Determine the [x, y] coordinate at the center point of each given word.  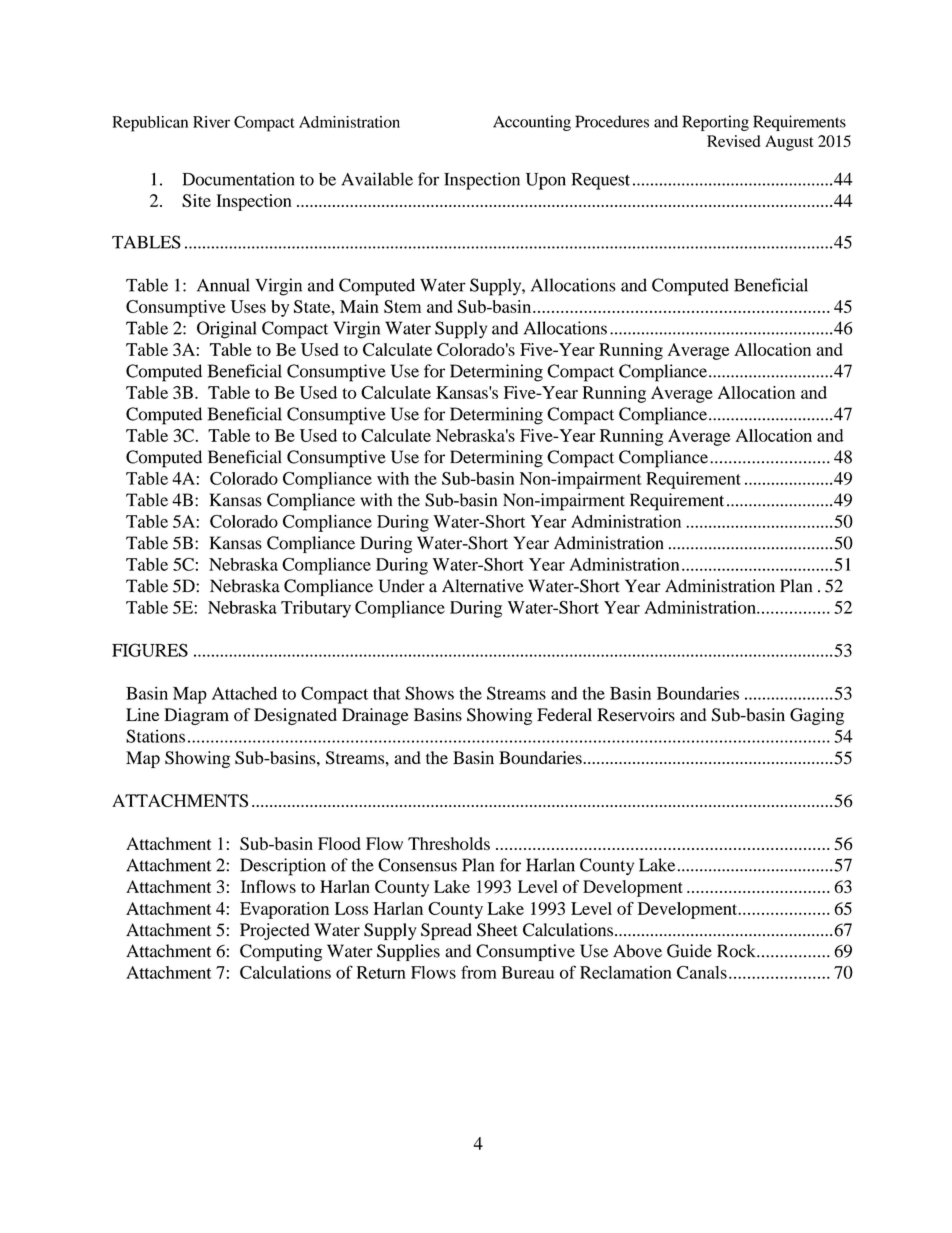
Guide [689, 951]
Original [226, 330]
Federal [564, 714]
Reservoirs [636, 714]
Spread [446, 931]
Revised [733, 141]
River [211, 122]
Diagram [196, 716]
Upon [546, 181]
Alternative [483, 586]
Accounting [532, 123]
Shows [429, 693]
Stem [402, 306]
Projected [275, 931]
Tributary [316, 609]
